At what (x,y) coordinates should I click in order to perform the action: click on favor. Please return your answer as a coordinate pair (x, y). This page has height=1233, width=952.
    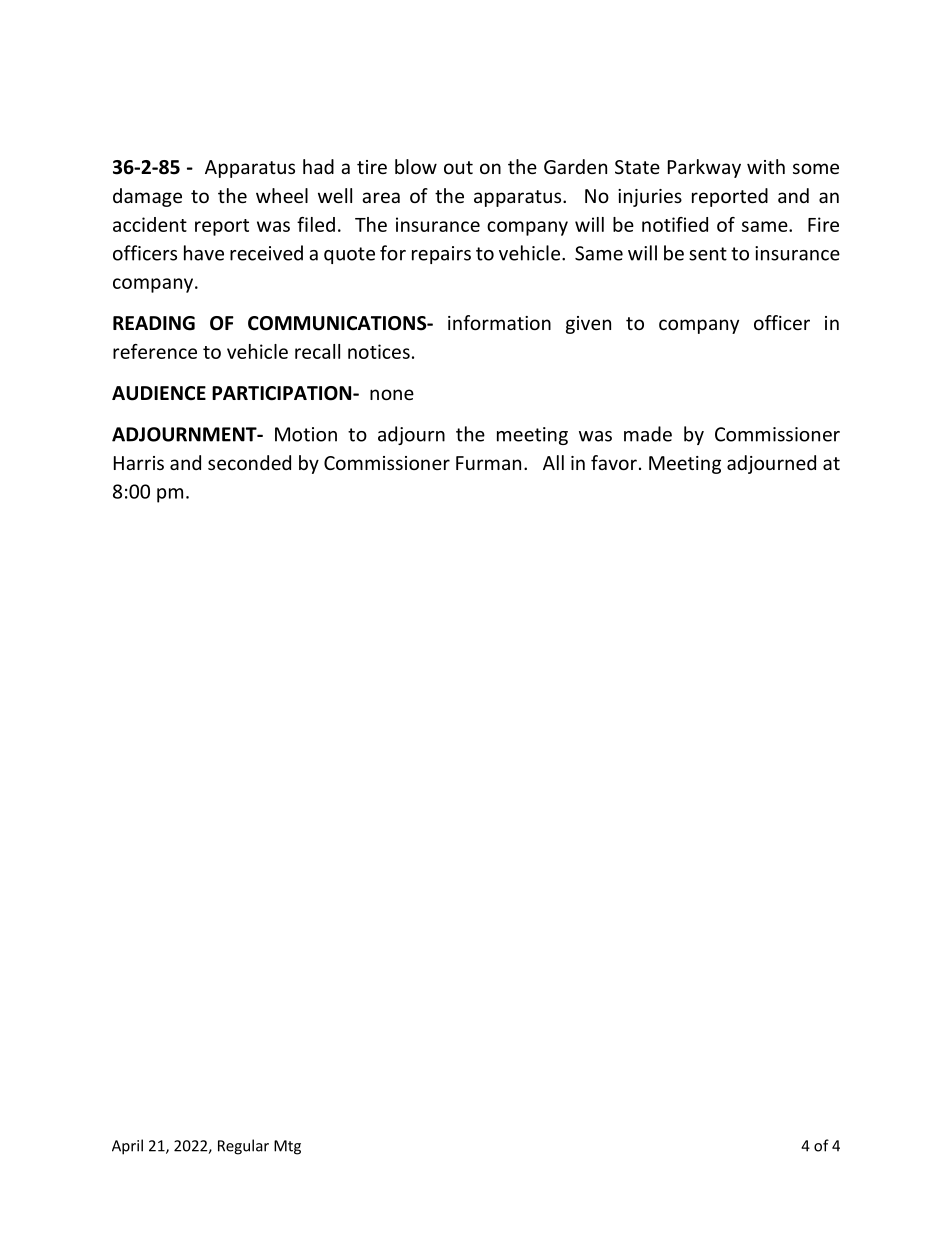
    Looking at the image, I should click on (614, 462).
